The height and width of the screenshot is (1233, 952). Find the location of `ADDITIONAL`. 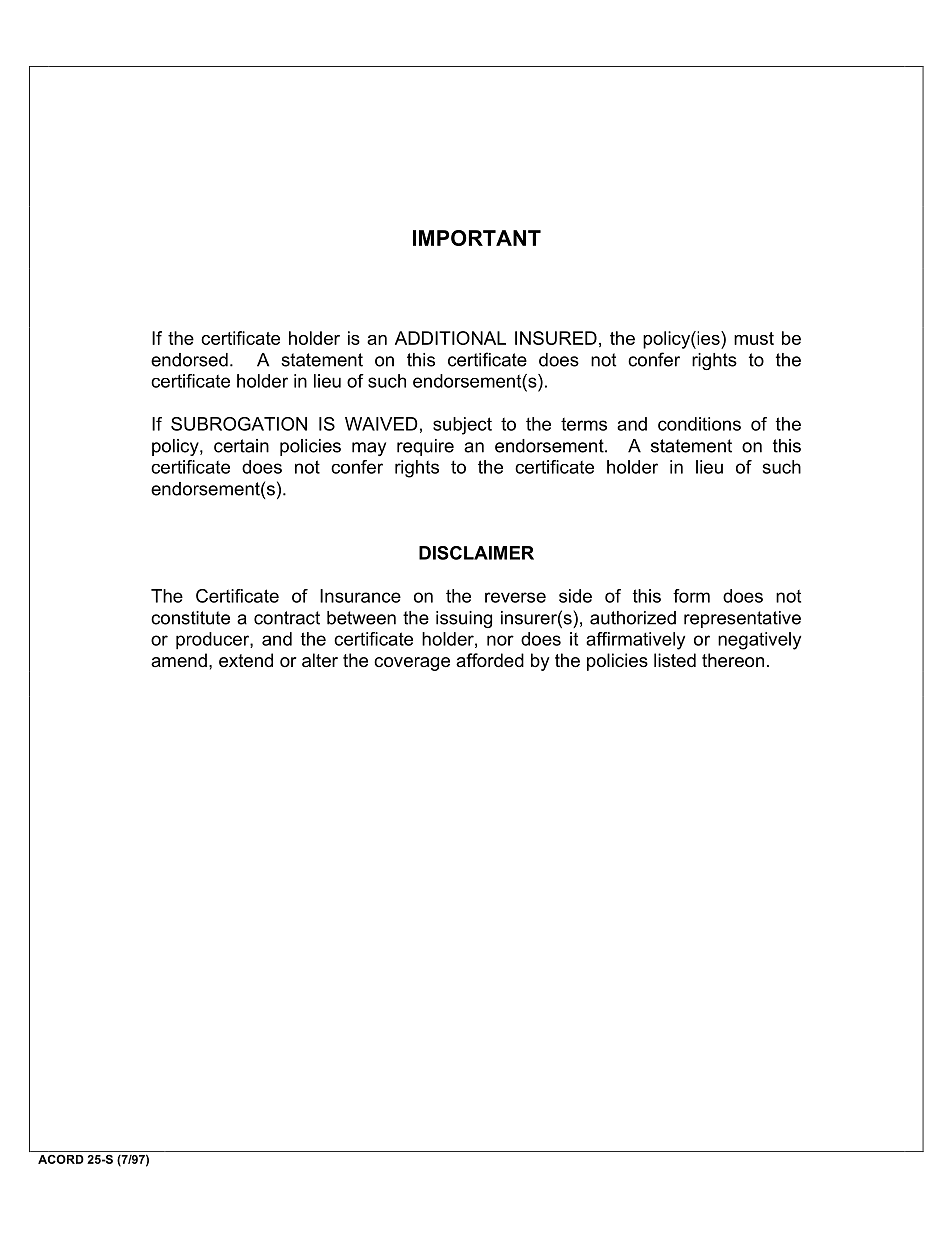

ADDITIONAL is located at coordinates (450, 338).
